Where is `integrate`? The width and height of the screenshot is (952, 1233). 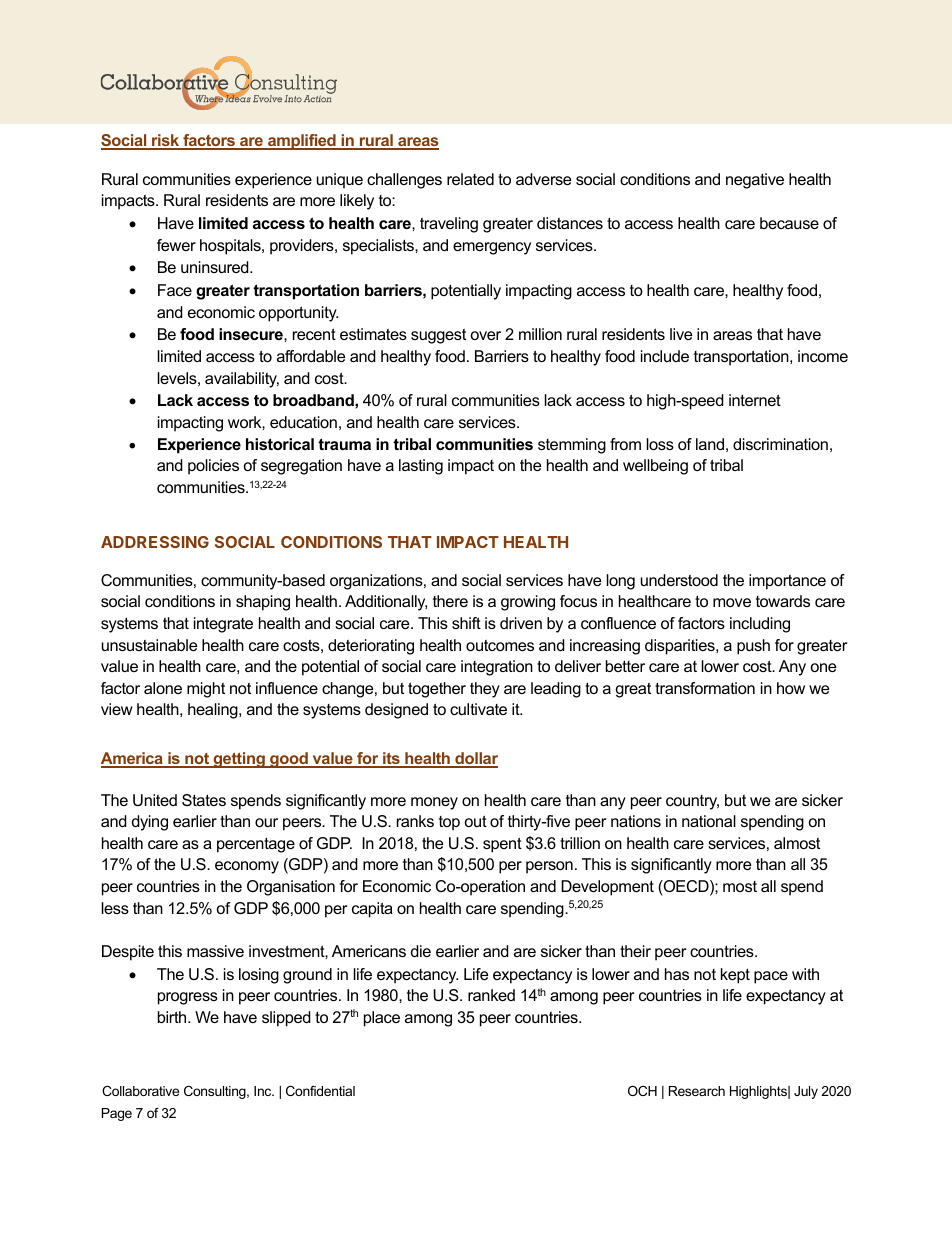
integrate is located at coordinates (223, 625).
